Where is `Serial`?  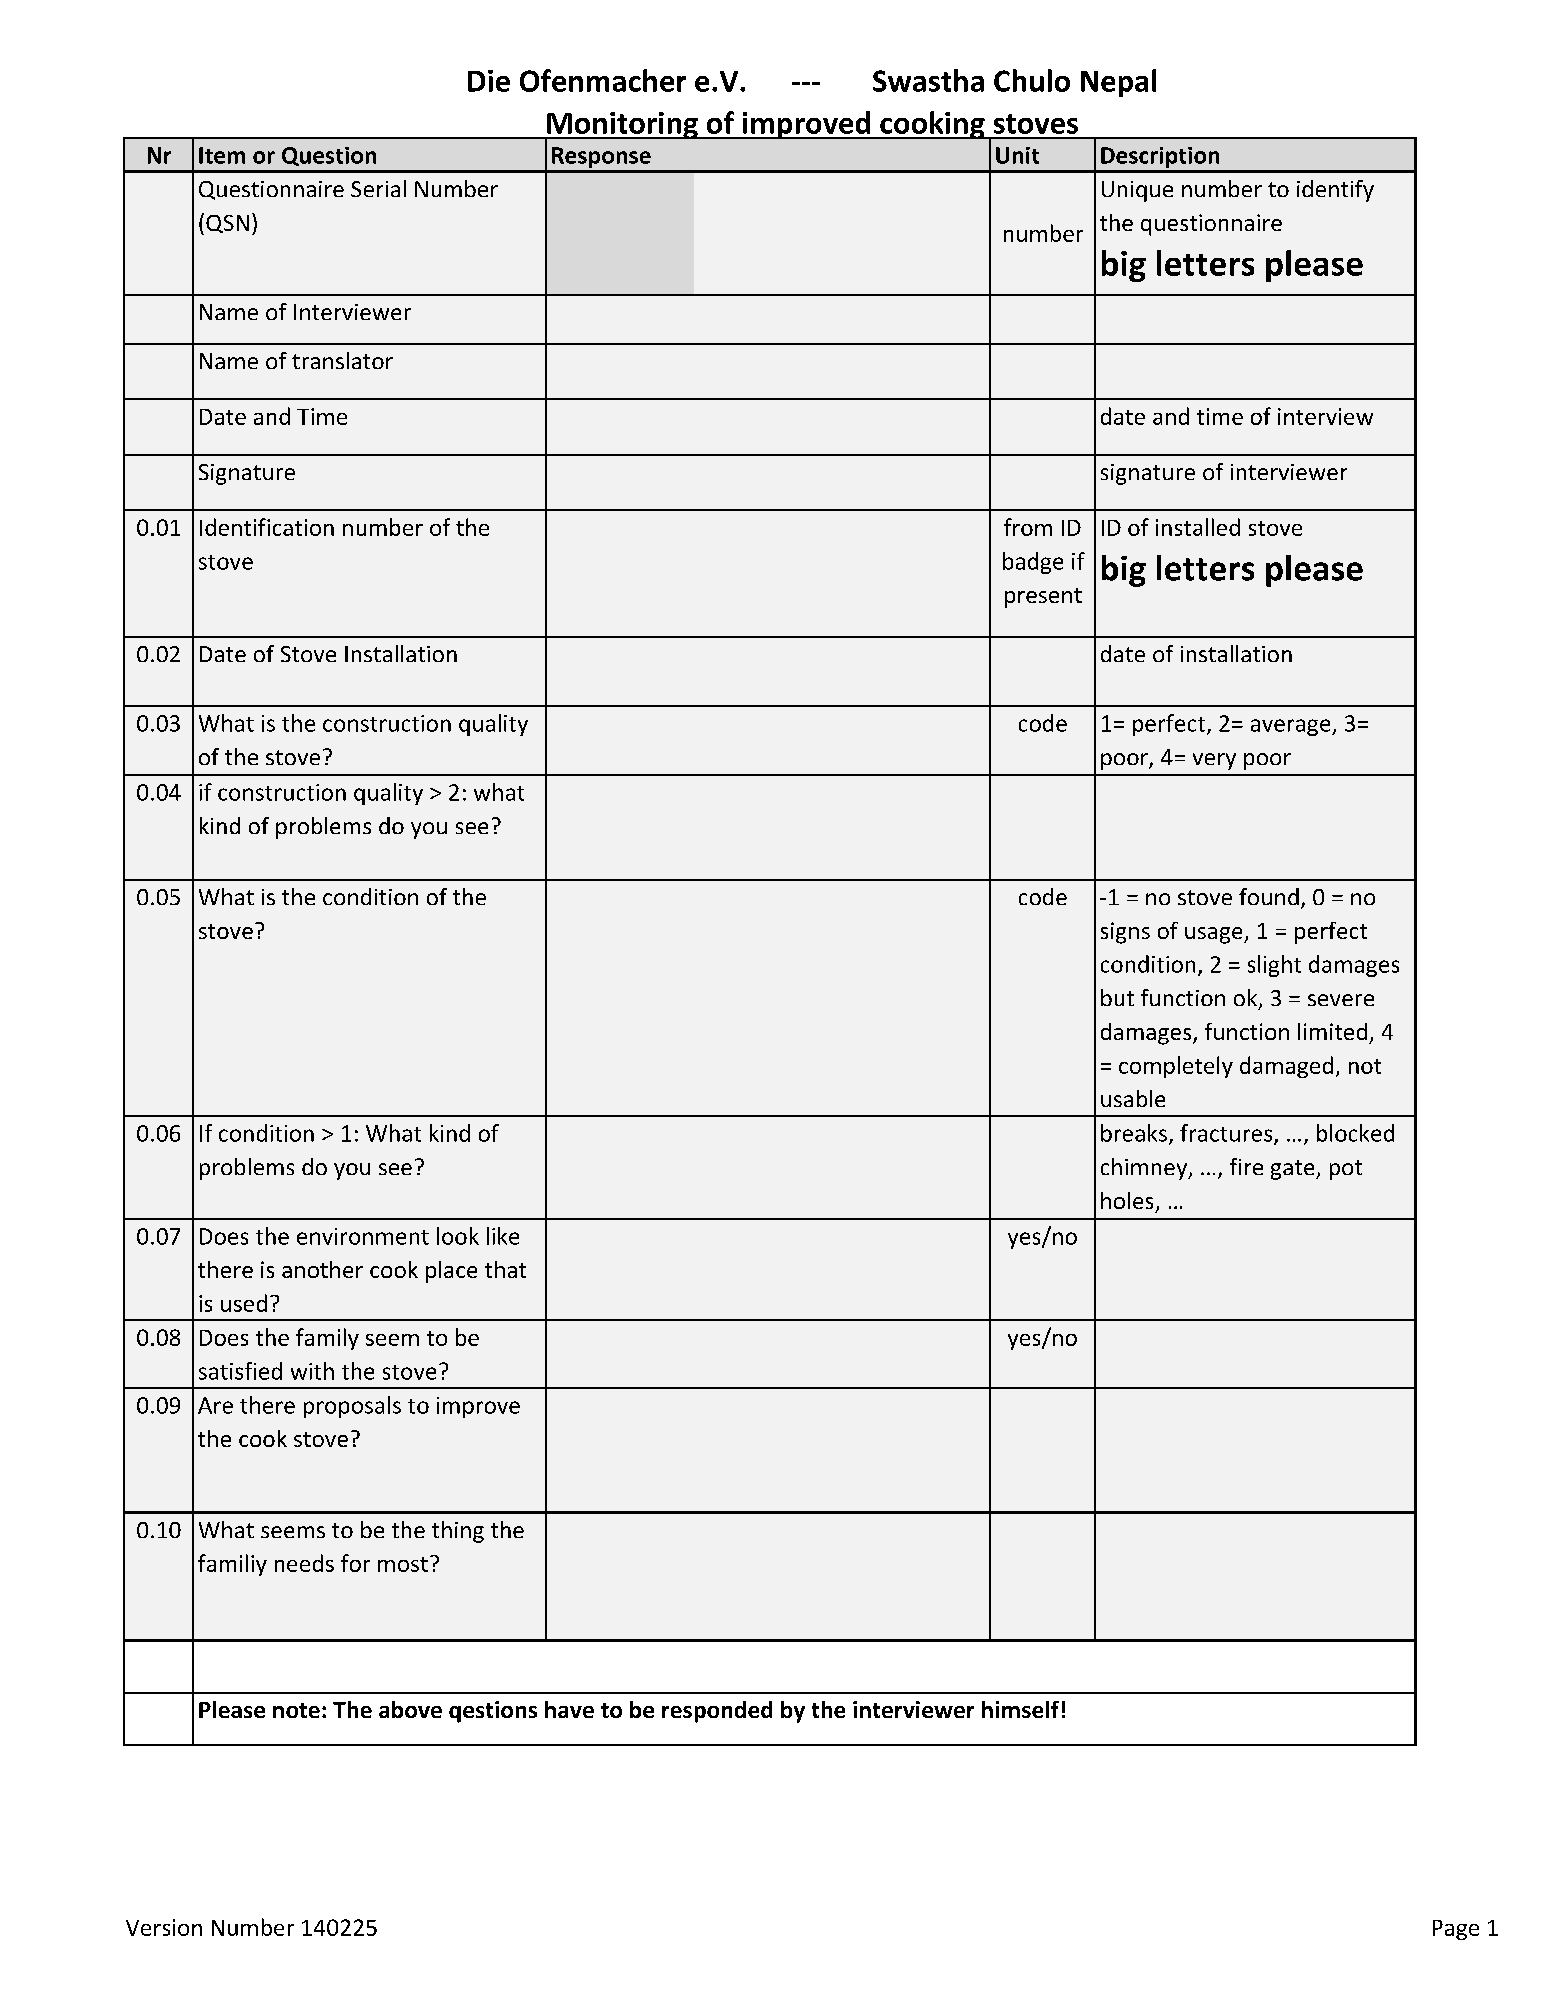 Serial is located at coordinates (378, 188).
